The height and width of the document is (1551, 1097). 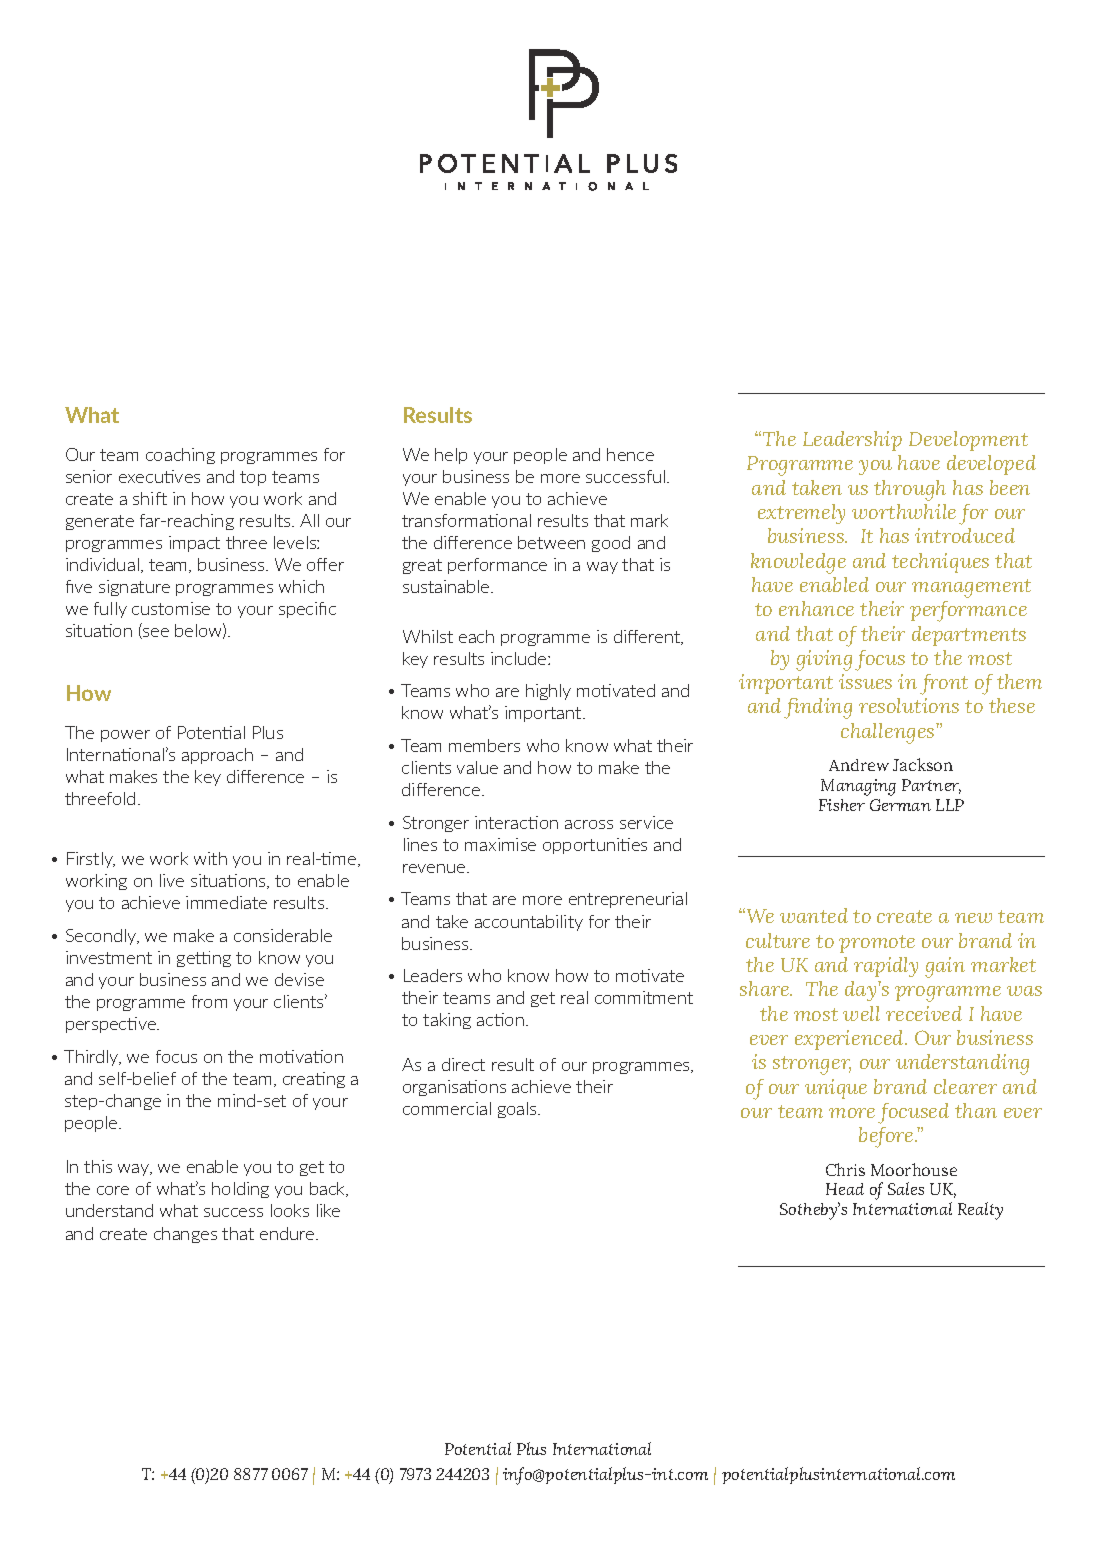 What do you see at coordinates (209, 1001) in the document?
I see `from` at bounding box center [209, 1001].
